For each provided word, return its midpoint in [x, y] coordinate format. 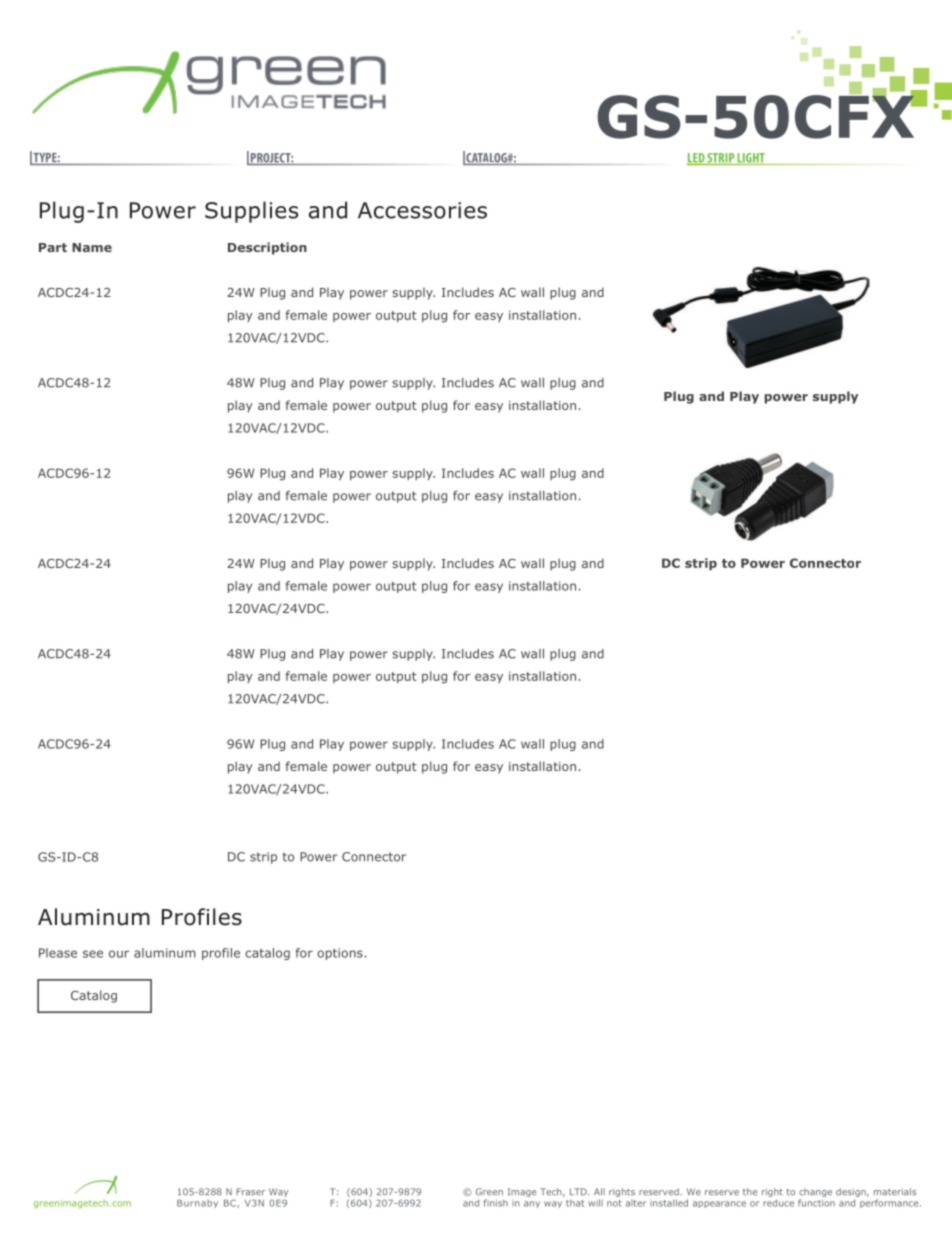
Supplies [251, 212]
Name [92, 247]
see [93, 954]
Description [267, 248]
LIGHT [751, 159]
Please [58, 953]
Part [53, 247]
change [815, 1194]
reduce [778, 1203]
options [340, 954]
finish [496, 1203]
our [119, 954]
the [750, 1192]
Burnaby [197, 1204]
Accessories [422, 210]
